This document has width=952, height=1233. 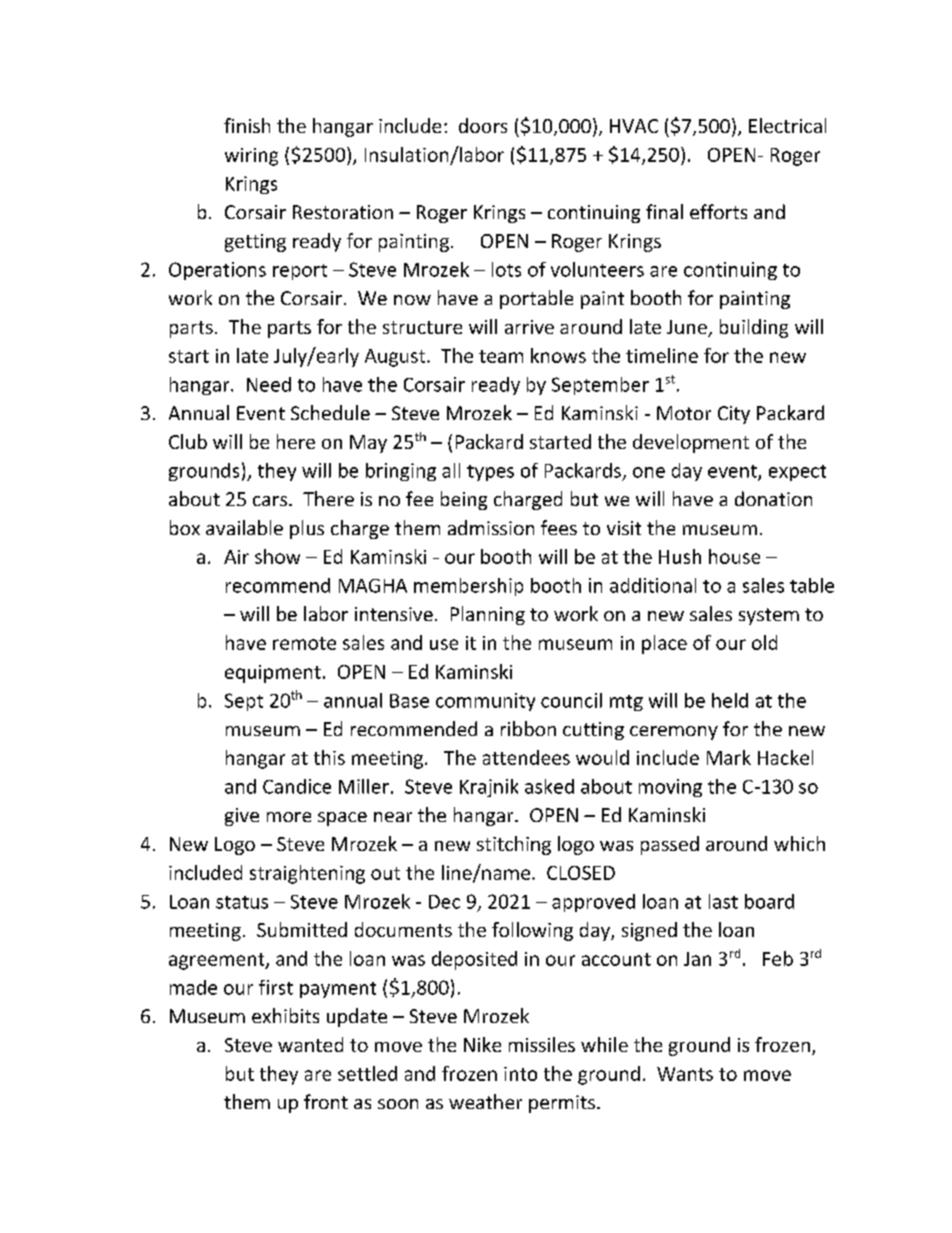 What do you see at coordinates (310, 1044) in the document?
I see `wanted` at bounding box center [310, 1044].
